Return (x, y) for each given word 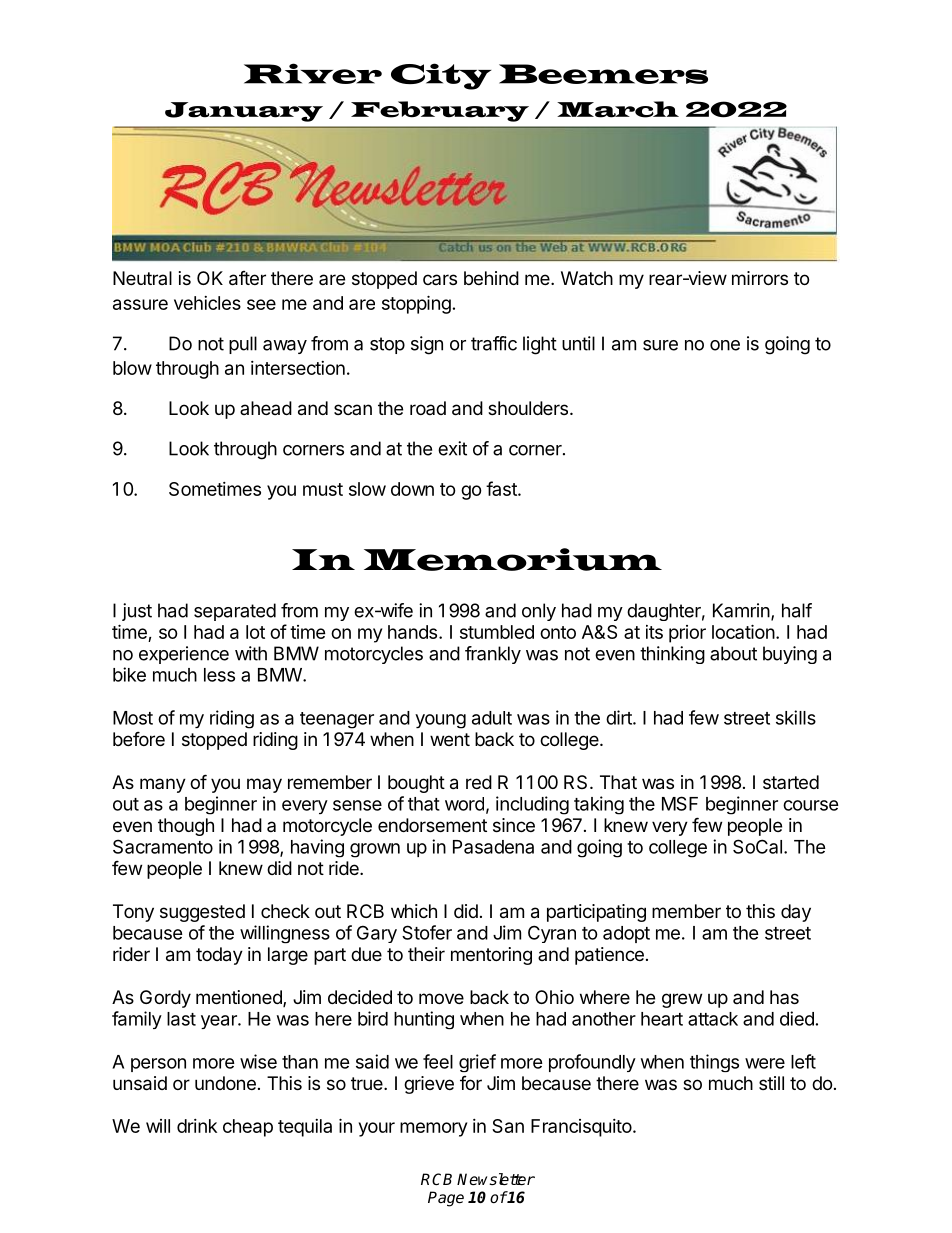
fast (502, 488)
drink (197, 1126)
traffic (494, 343)
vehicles (207, 303)
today (219, 956)
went (450, 739)
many (163, 785)
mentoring (491, 956)
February (440, 111)
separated (235, 612)
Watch (587, 278)
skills (796, 717)
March (618, 109)
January (244, 112)
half (797, 610)
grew (682, 1000)
